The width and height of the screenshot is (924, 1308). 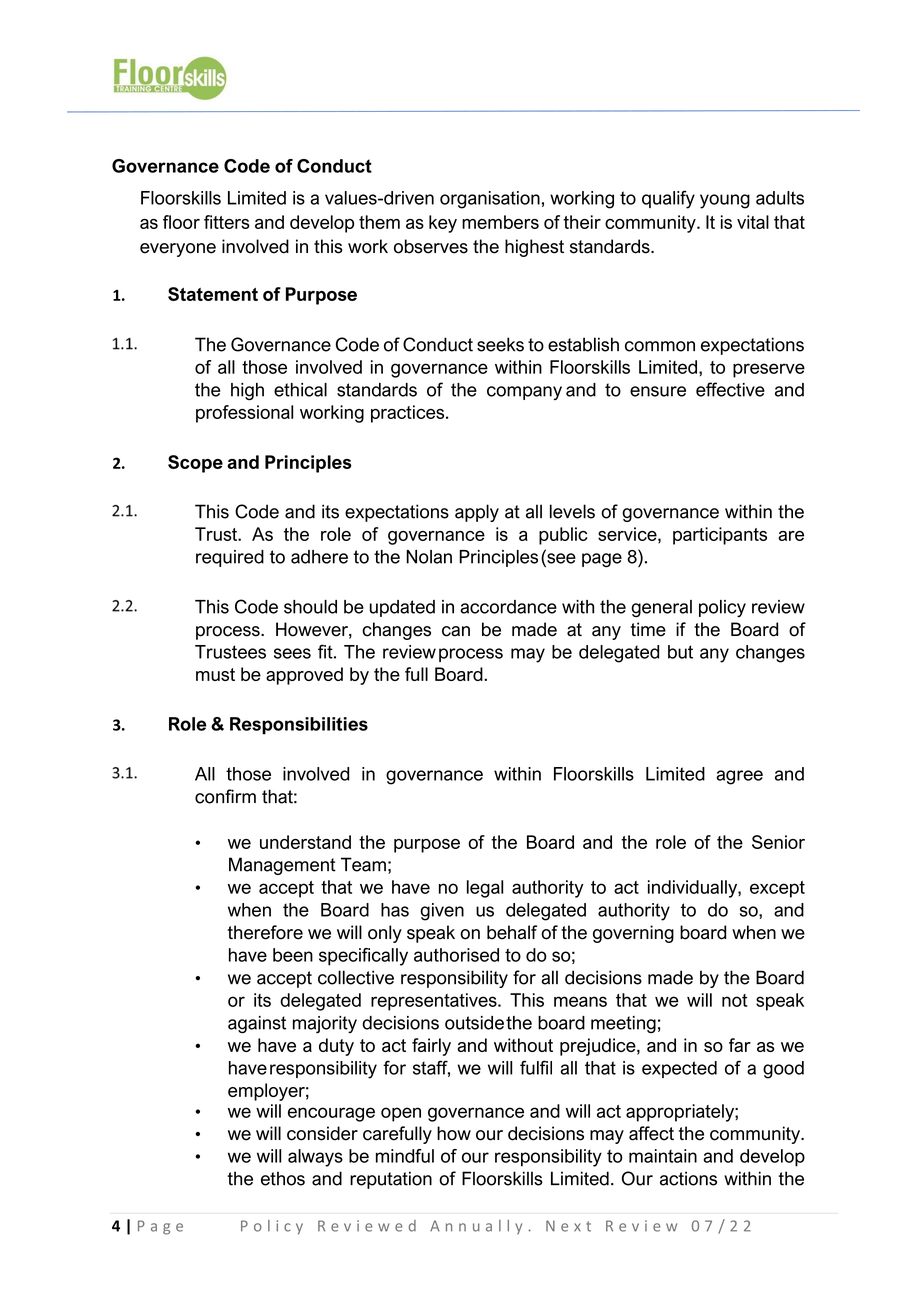 What do you see at coordinates (500, 222) in the screenshot?
I see `members` at bounding box center [500, 222].
